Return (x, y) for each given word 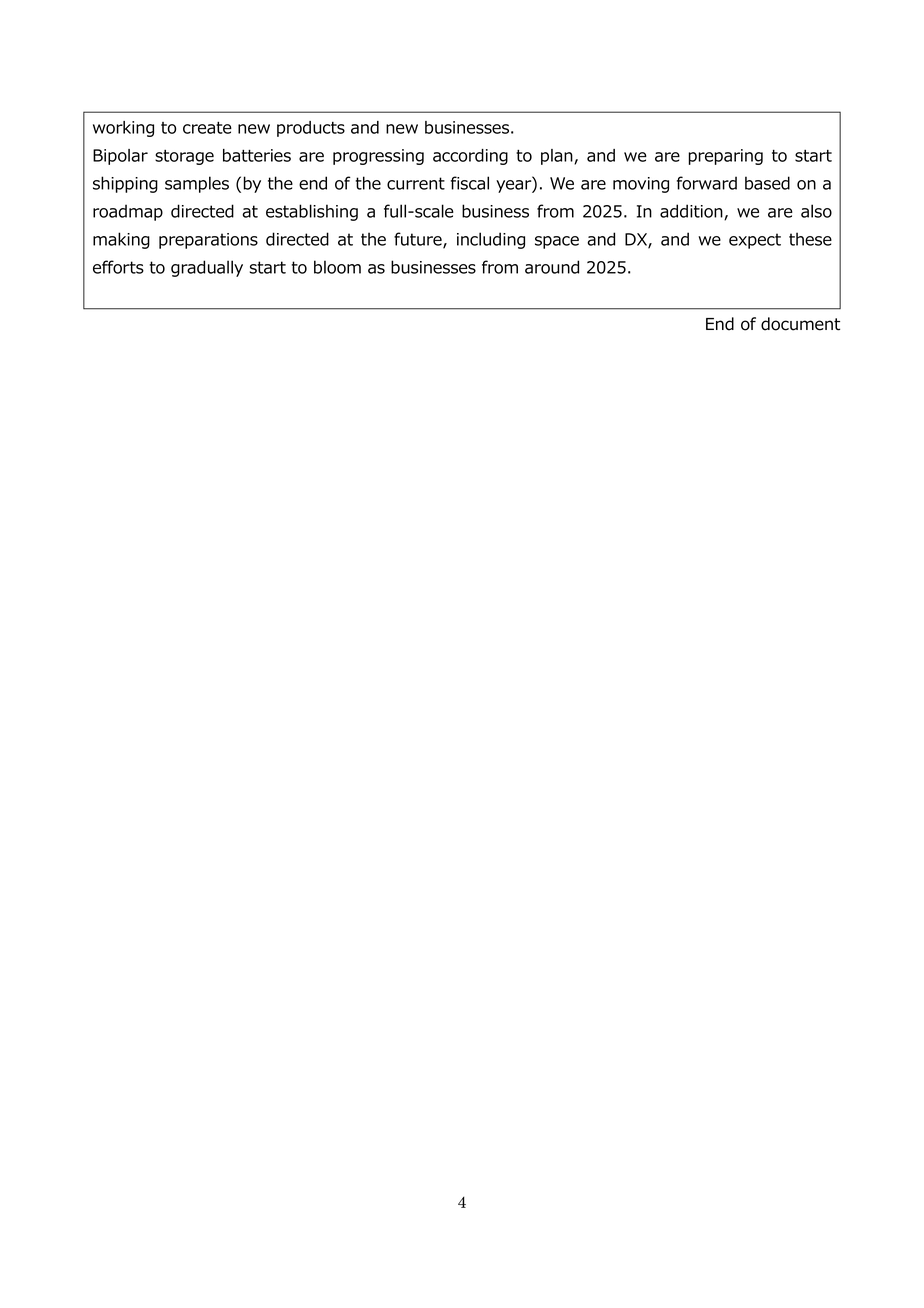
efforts (118, 267)
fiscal (470, 183)
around (552, 267)
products (311, 129)
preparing (725, 157)
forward (707, 183)
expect (755, 241)
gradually (207, 268)
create (207, 127)
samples (197, 184)
